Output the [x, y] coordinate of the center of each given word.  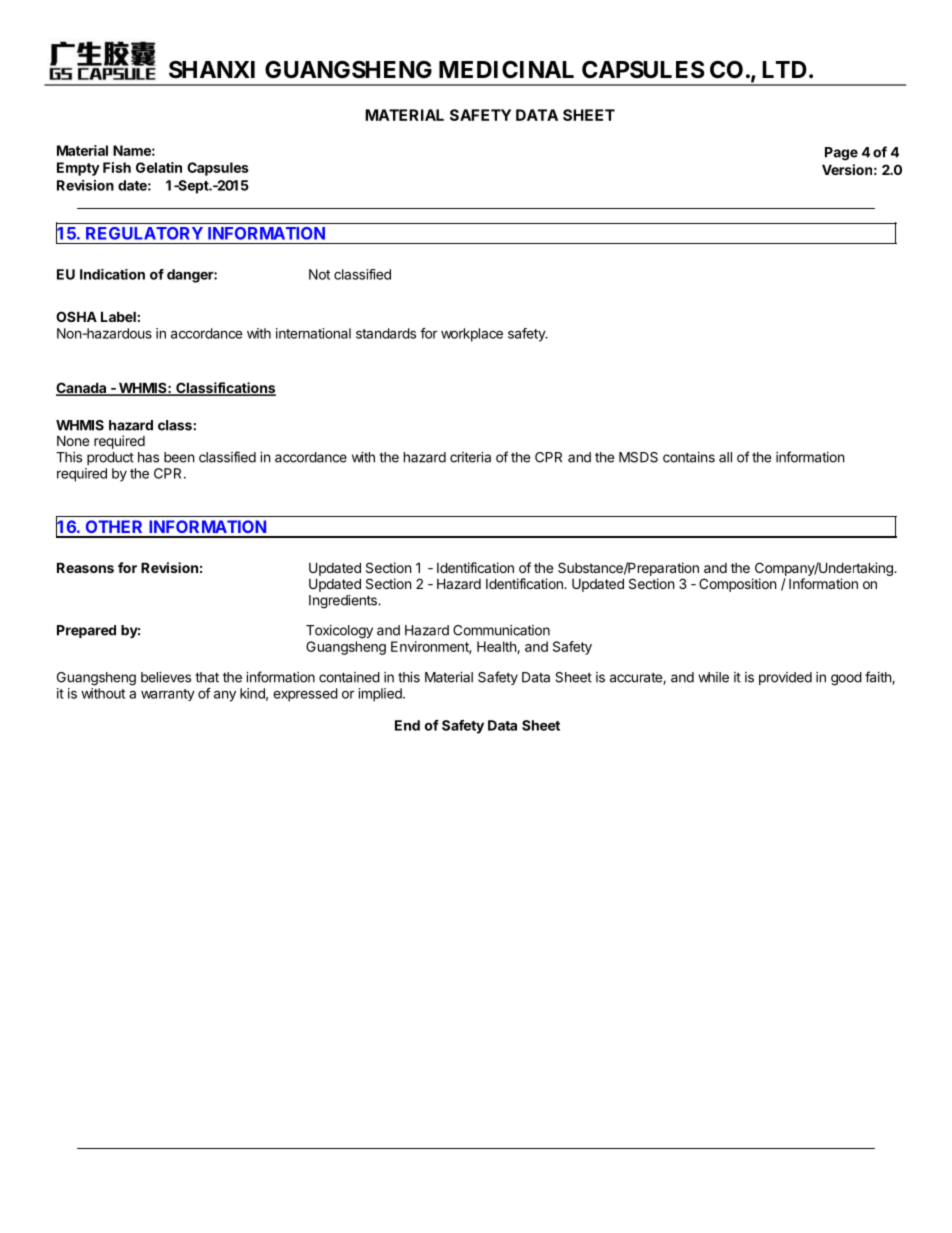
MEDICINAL [506, 70]
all [725, 457]
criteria [470, 457]
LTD [784, 69]
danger [191, 276]
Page [841, 154]
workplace [472, 335]
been [179, 457]
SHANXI [212, 70]
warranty [168, 695]
